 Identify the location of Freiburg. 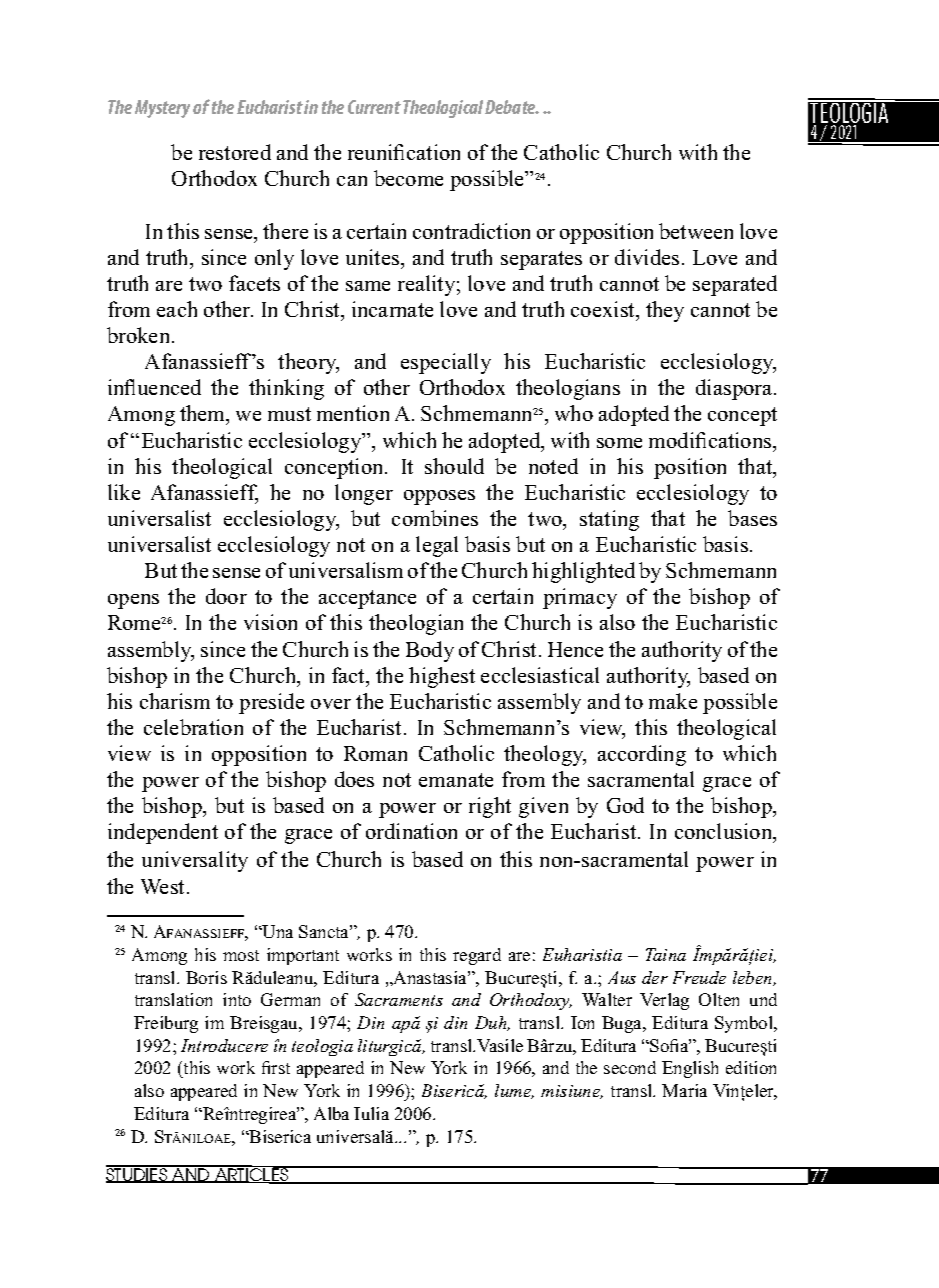
(166, 1024).
